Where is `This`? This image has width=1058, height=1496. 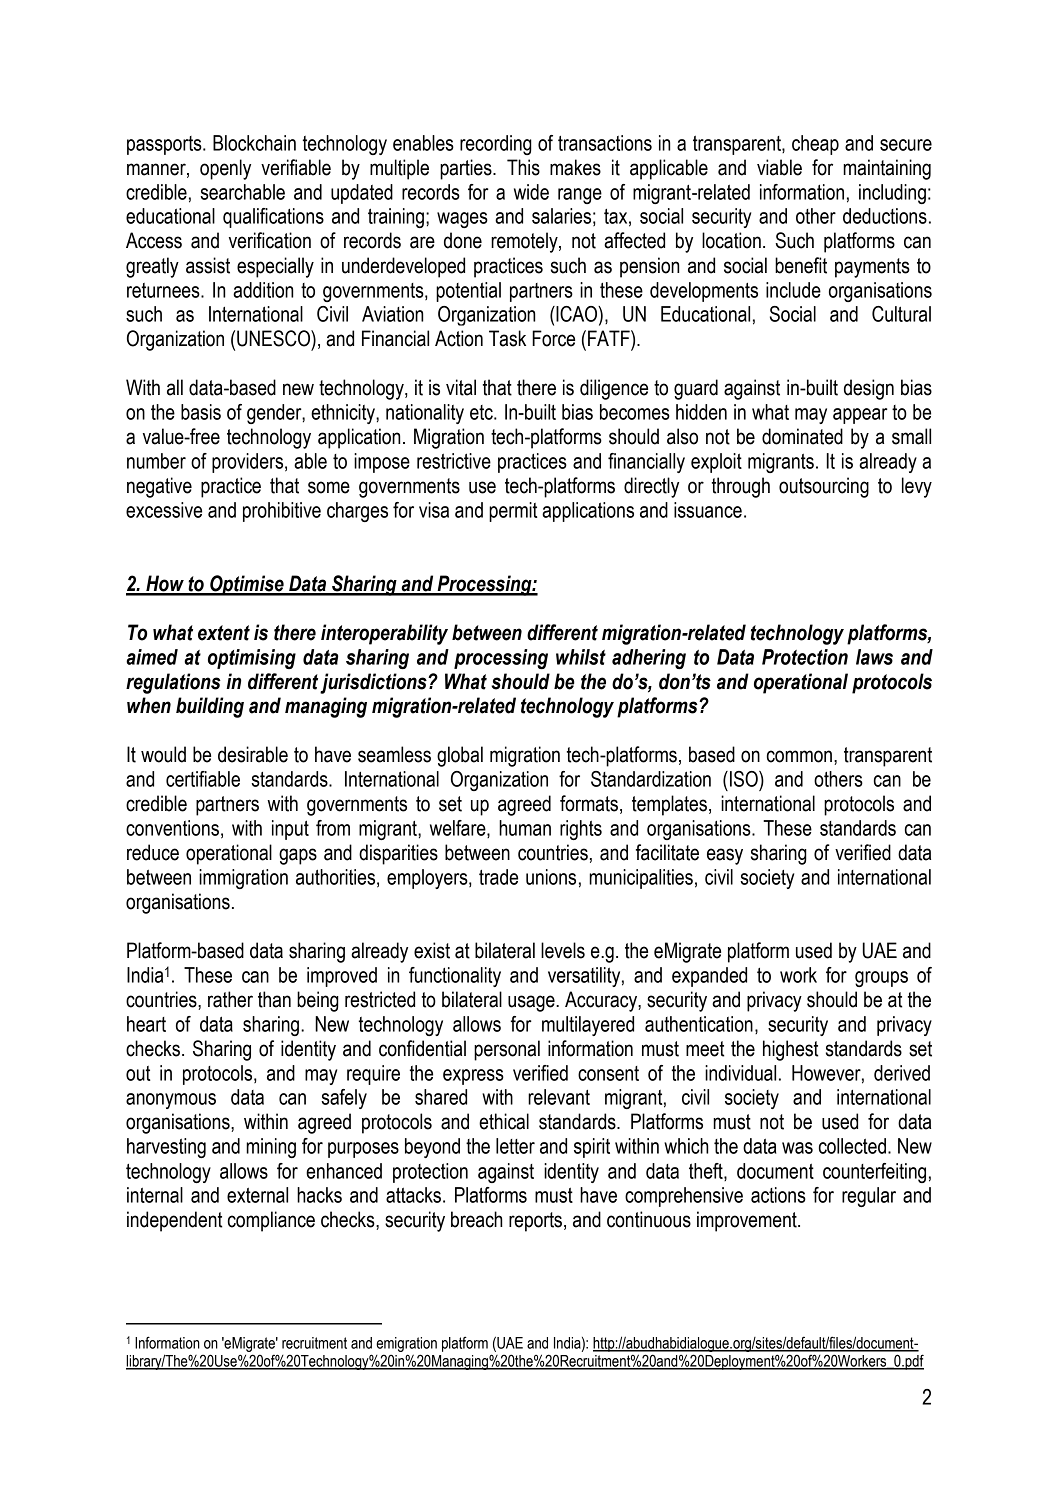 This is located at coordinates (523, 167).
